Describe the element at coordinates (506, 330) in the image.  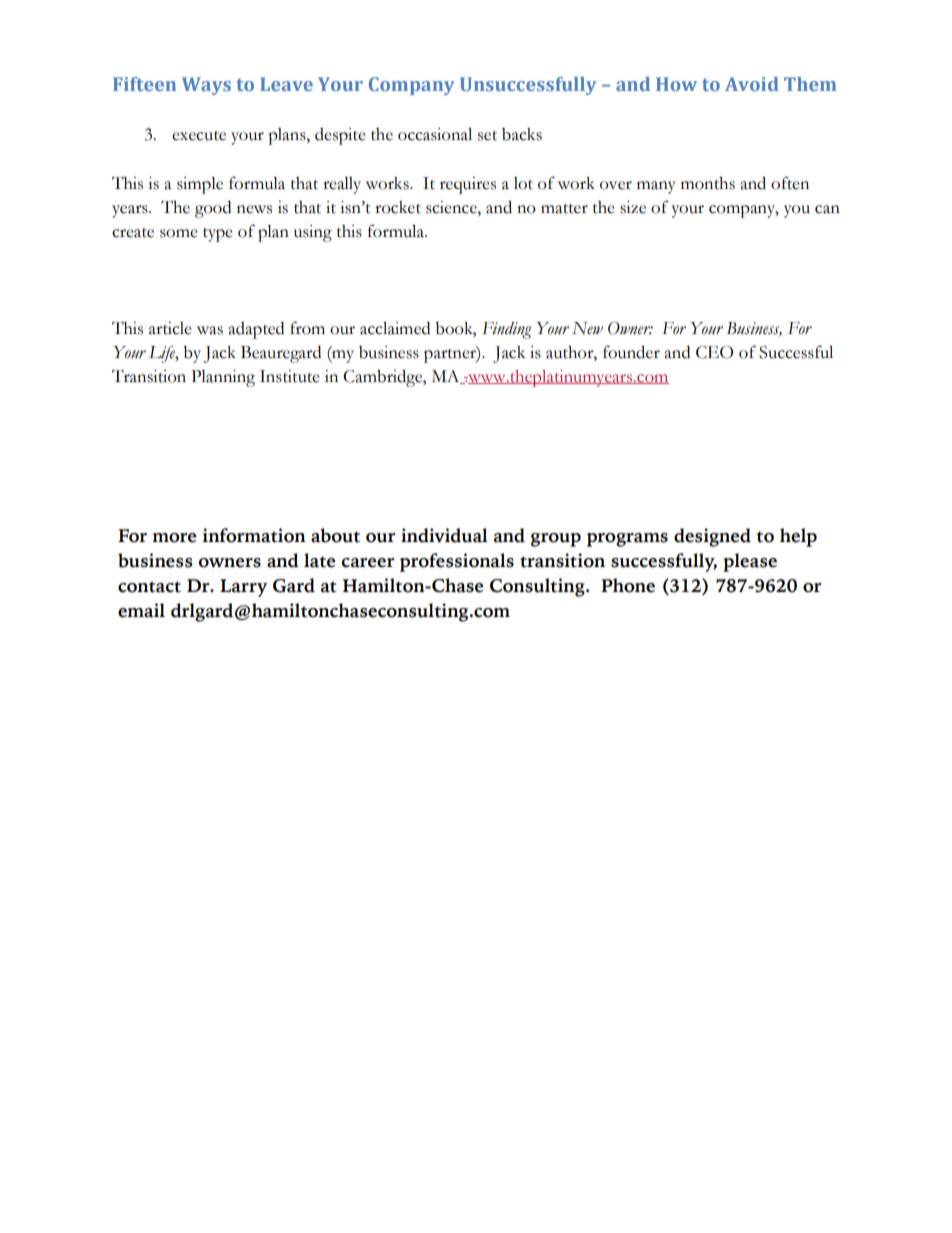
I see `Finding` at that location.
